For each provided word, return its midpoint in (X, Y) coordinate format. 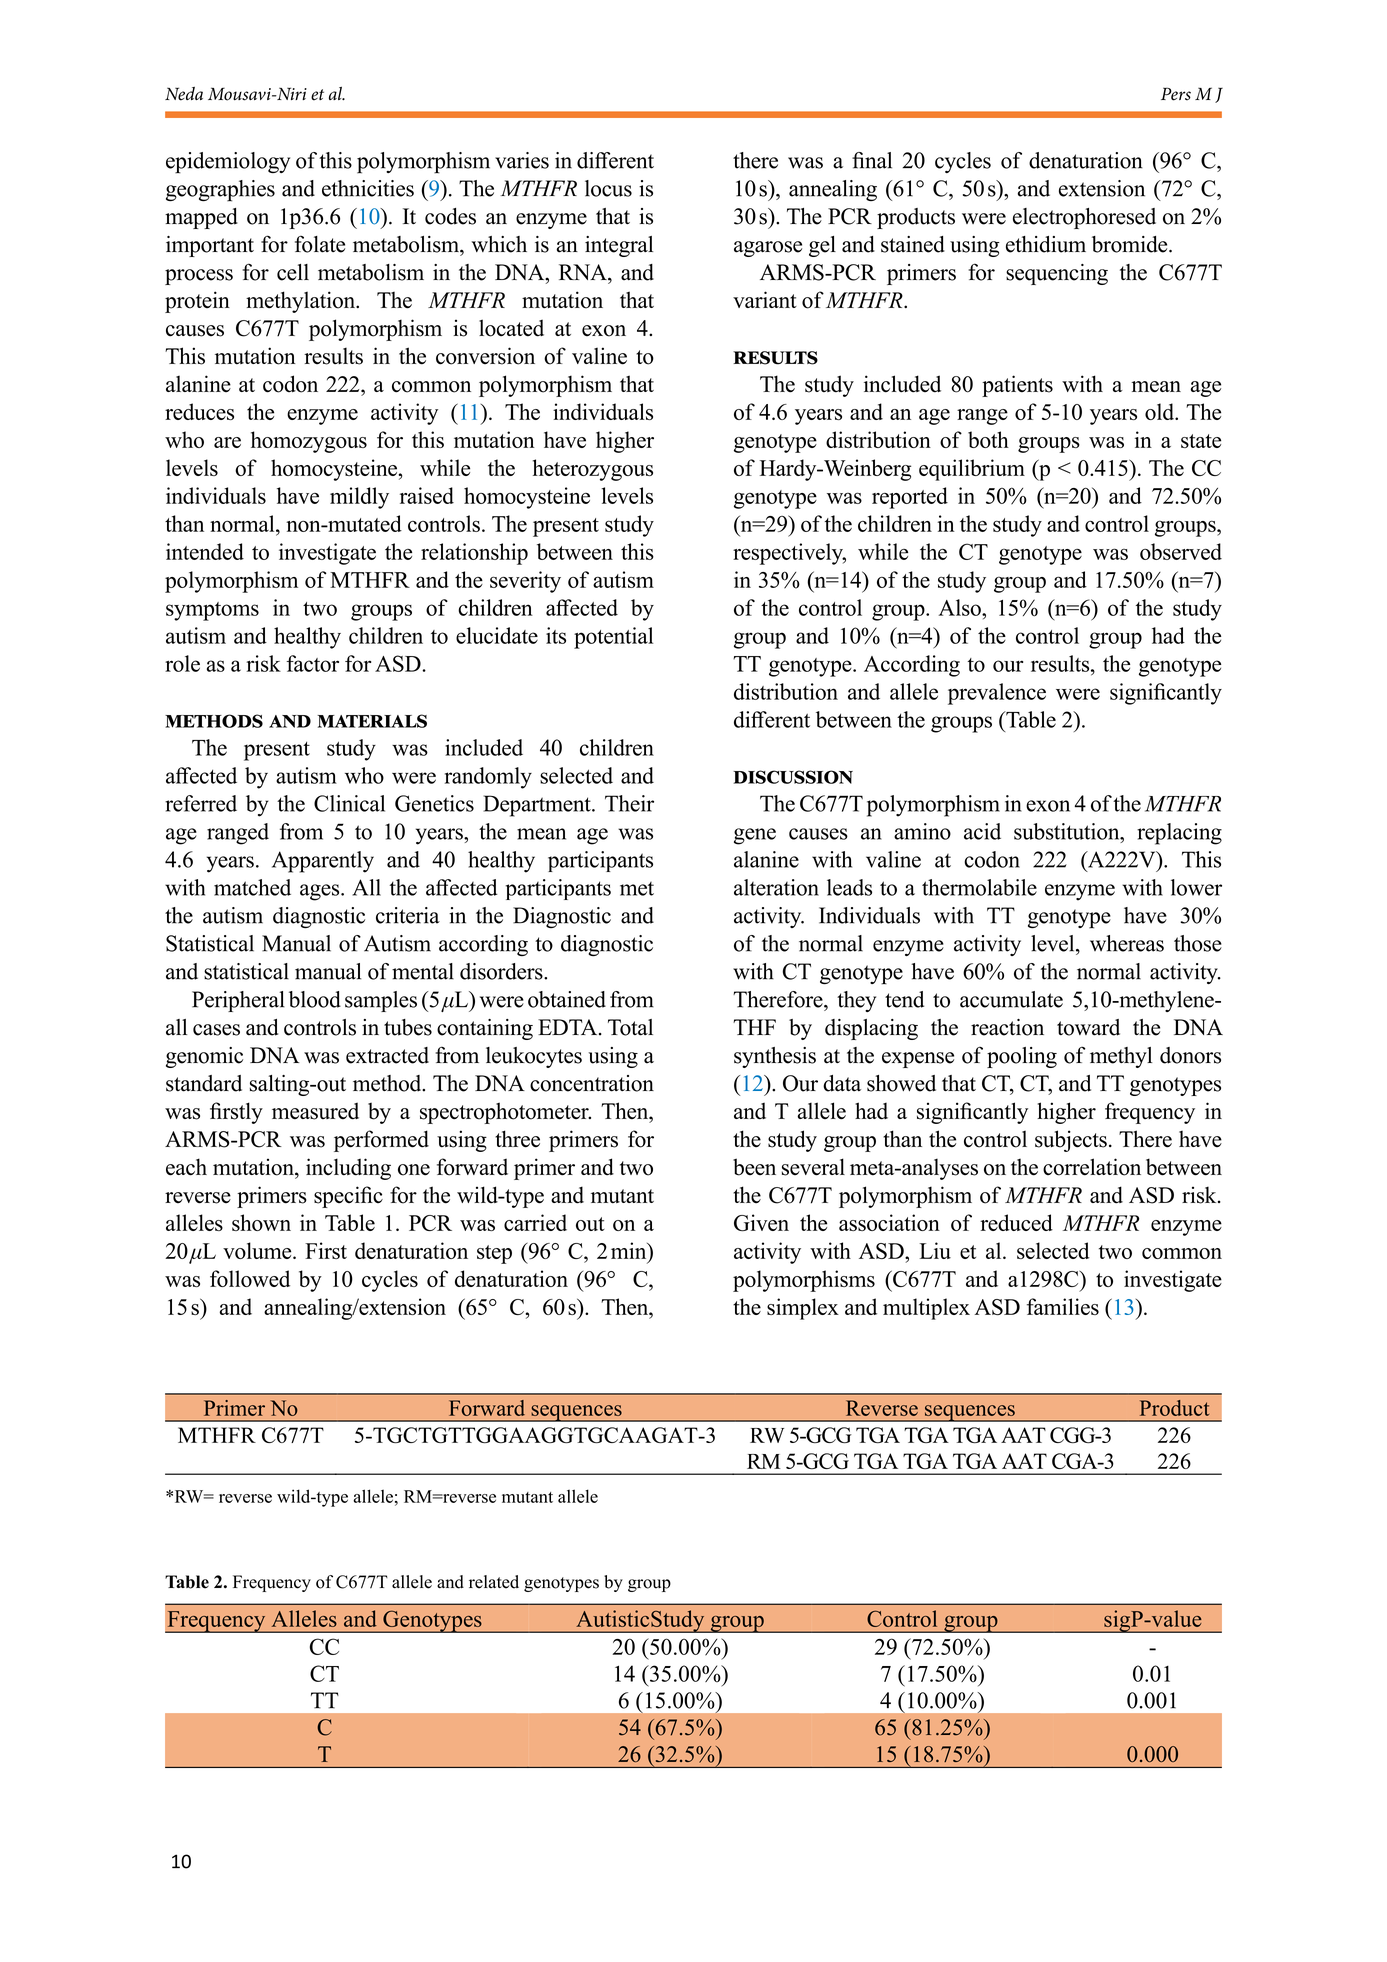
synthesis (775, 1057)
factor (312, 663)
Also (960, 607)
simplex (803, 1309)
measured (315, 1111)
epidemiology (228, 163)
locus (608, 188)
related (494, 1582)
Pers (1176, 94)
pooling (1022, 1057)
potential (613, 638)
